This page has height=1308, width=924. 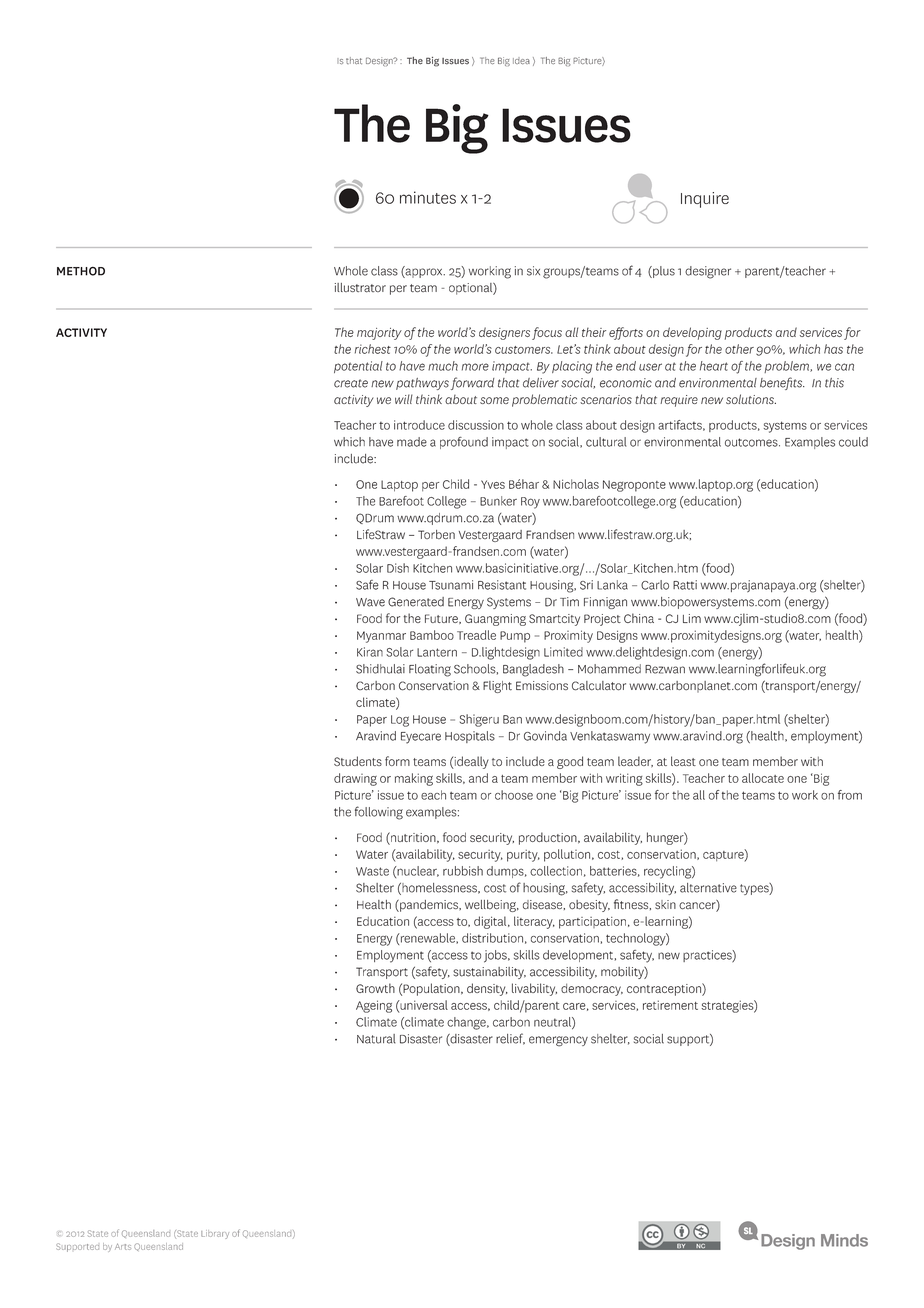 What do you see at coordinates (763, 778) in the page?
I see `allocate` at bounding box center [763, 778].
